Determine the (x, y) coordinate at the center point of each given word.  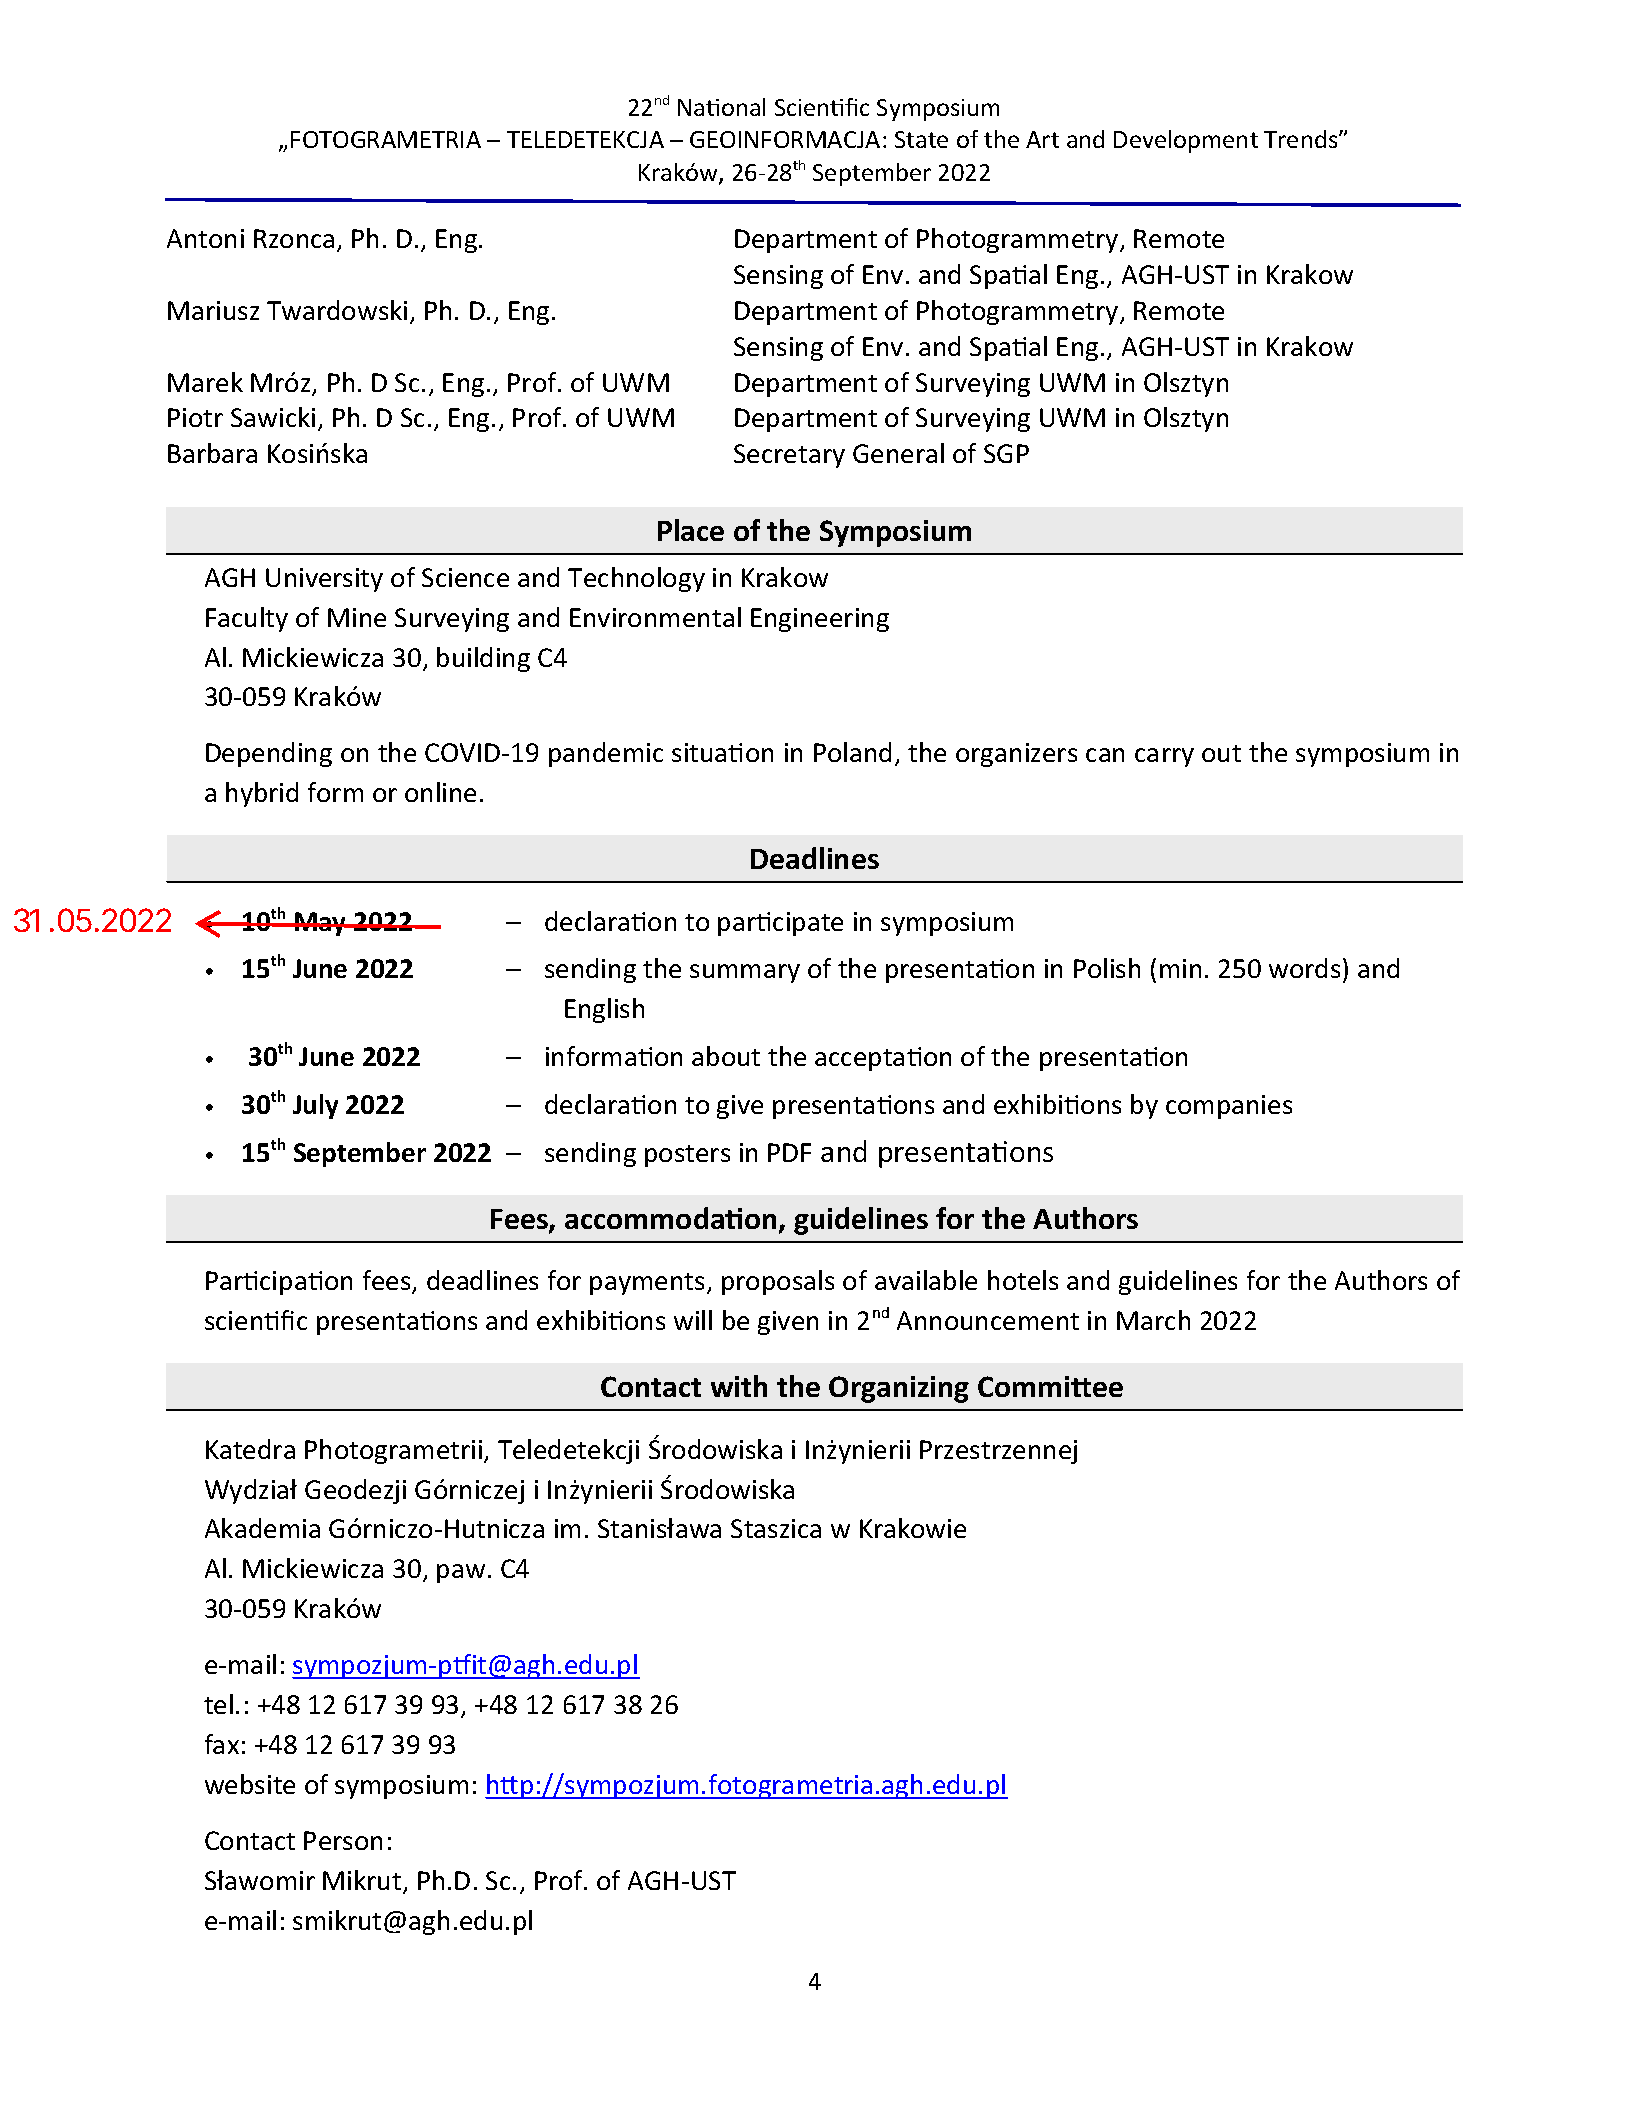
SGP (1006, 453)
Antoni (205, 238)
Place (691, 530)
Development (1186, 141)
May (321, 924)
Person (343, 1840)
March (1153, 1320)
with (739, 1386)
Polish (1107, 968)
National (721, 107)
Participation (279, 1283)
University (324, 580)
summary (745, 973)
